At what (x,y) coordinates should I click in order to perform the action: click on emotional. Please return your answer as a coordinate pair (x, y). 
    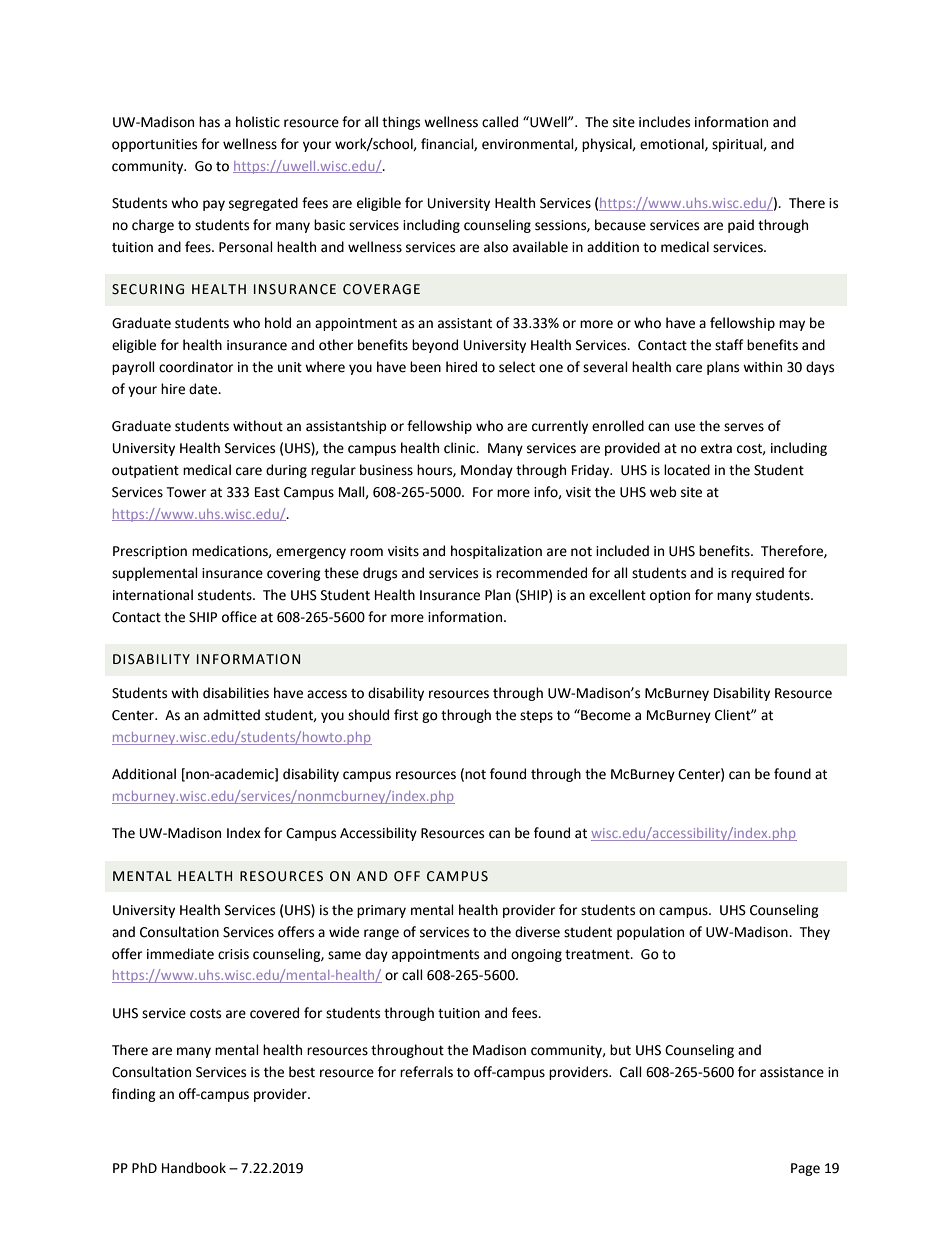
    Looking at the image, I should click on (673, 144).
